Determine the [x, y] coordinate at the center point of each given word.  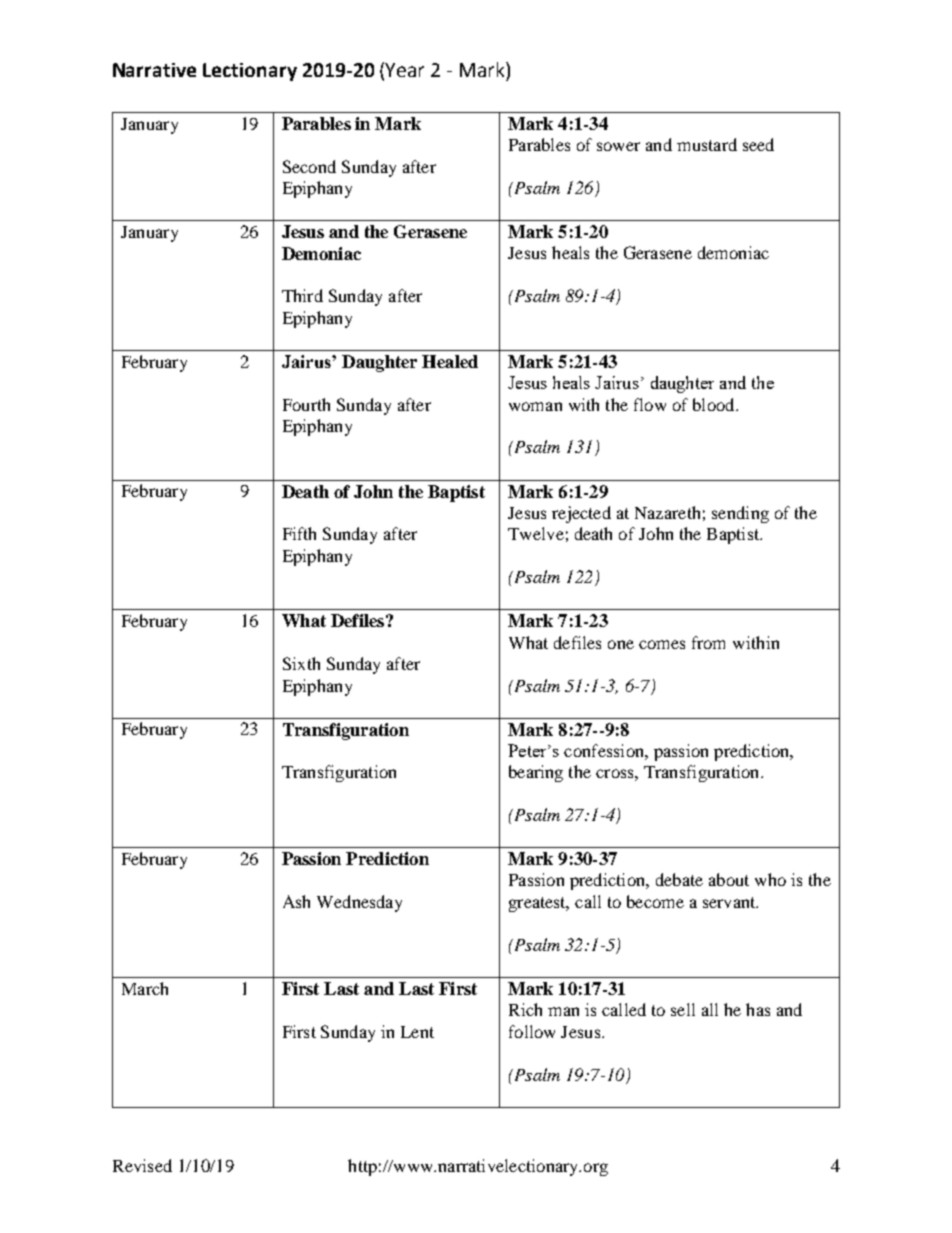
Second [309, 166]
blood [715, 404]
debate [679, 879]
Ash [296, 901]
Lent [417, 1032]
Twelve [536, 533]
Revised [142, 1165]
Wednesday [359, 903]
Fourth [306, 404]
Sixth [301, 663]
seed [758, 144]
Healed [450, 361]
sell [683, 1009]
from [708, 642]
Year [404, 70]
